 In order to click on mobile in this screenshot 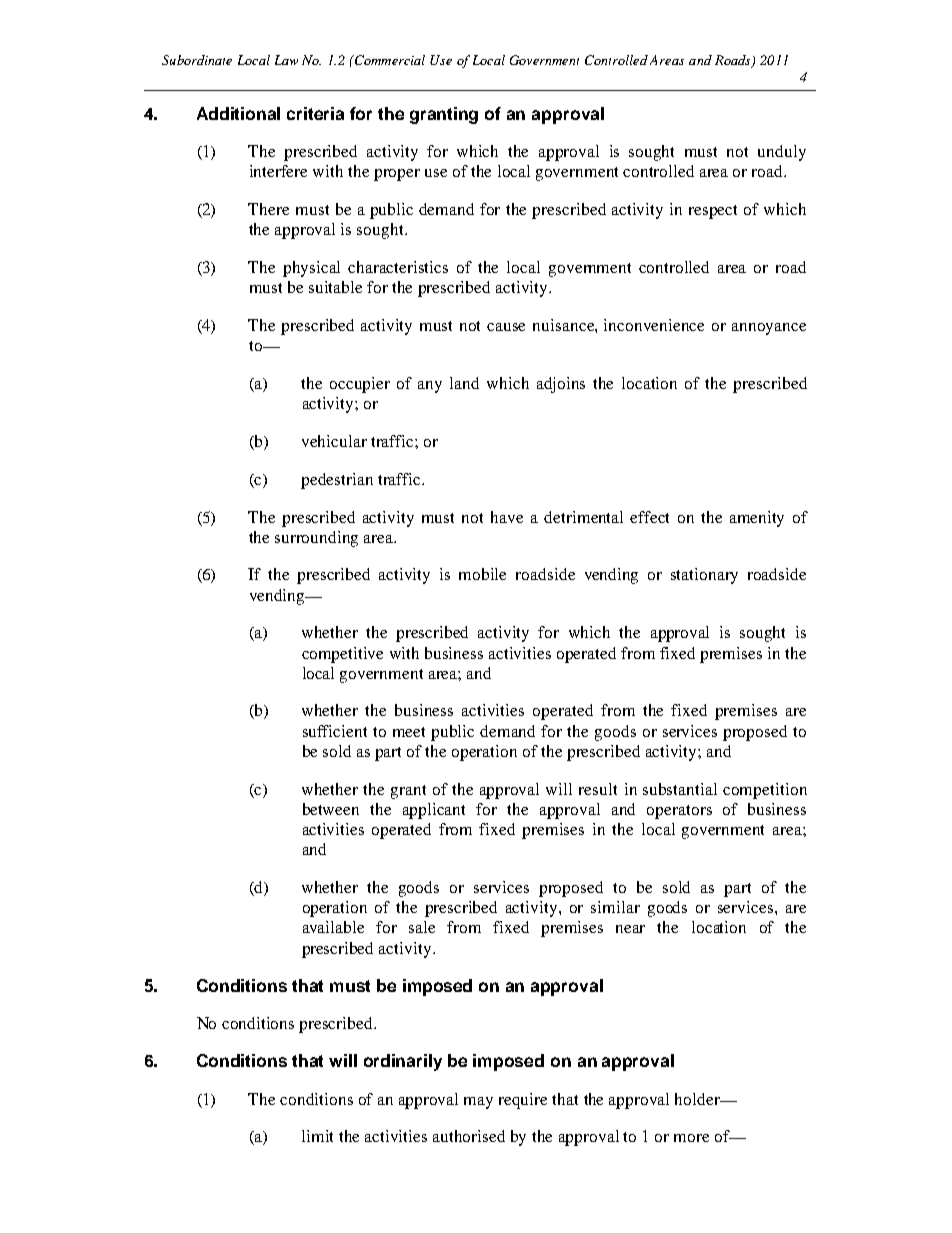, I will do `click(482, 574)`.
